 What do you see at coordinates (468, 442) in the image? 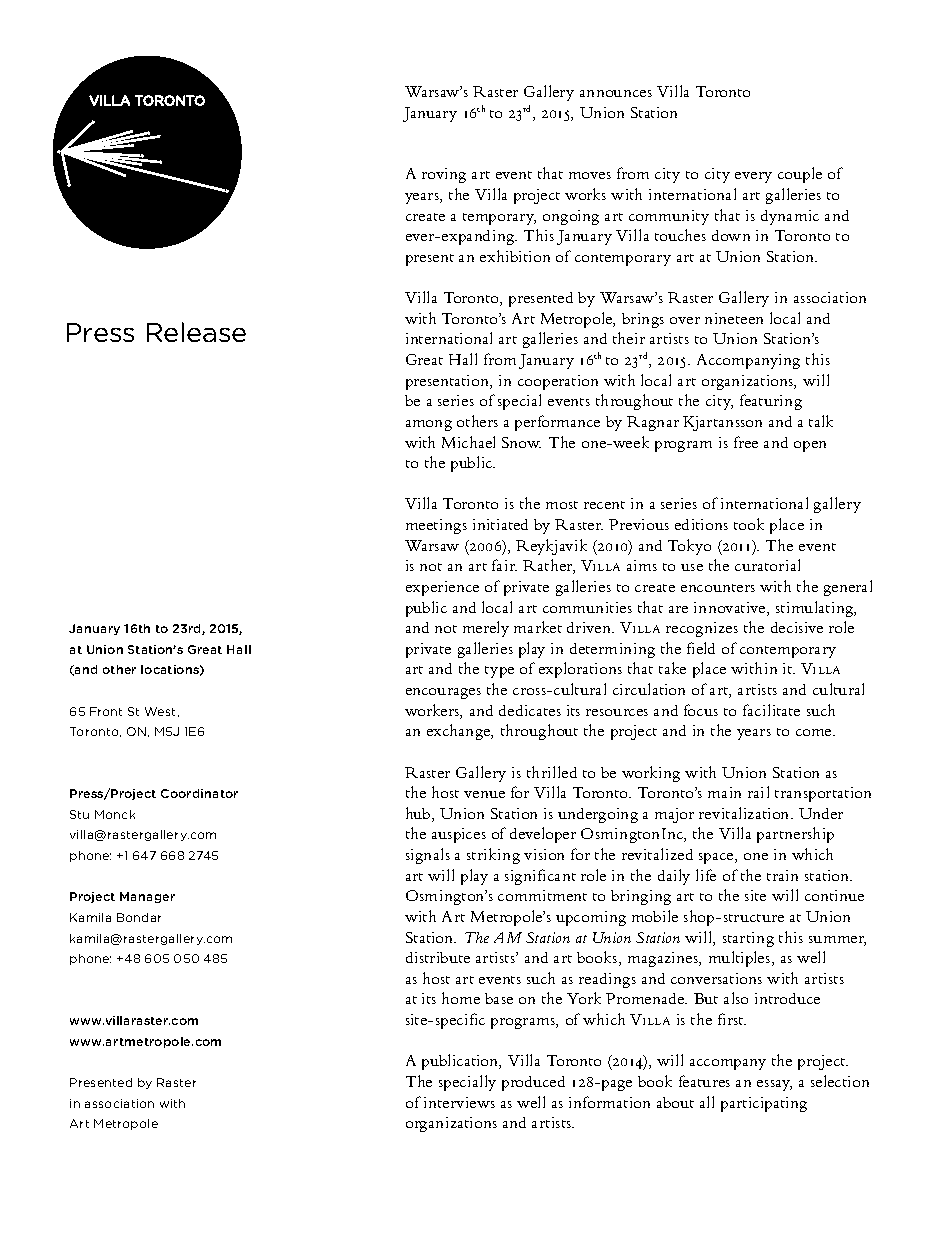
I see `Michael` at bounding box center [468, 442].
